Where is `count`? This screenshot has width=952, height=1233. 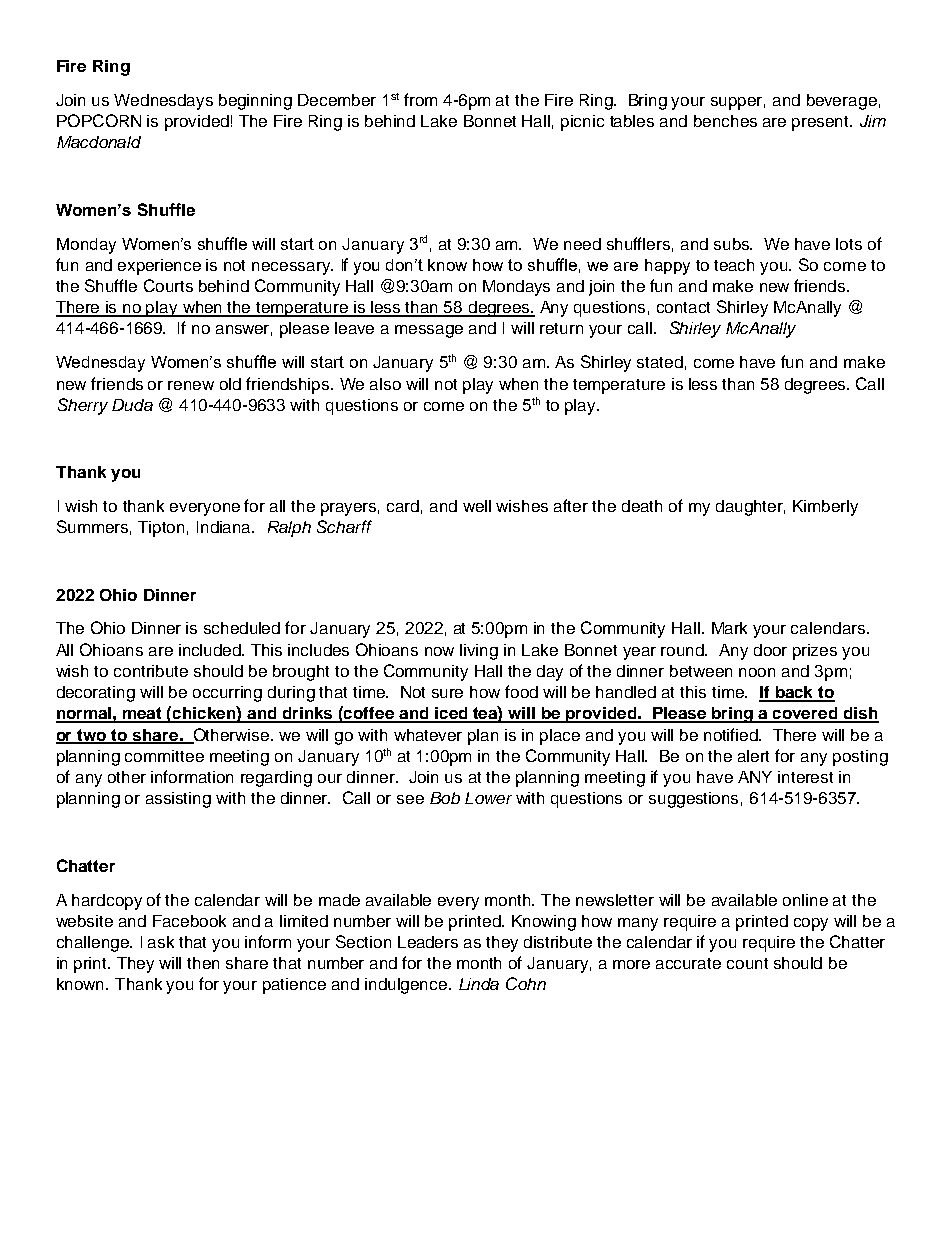
count is located at coordinates (747, 963).
